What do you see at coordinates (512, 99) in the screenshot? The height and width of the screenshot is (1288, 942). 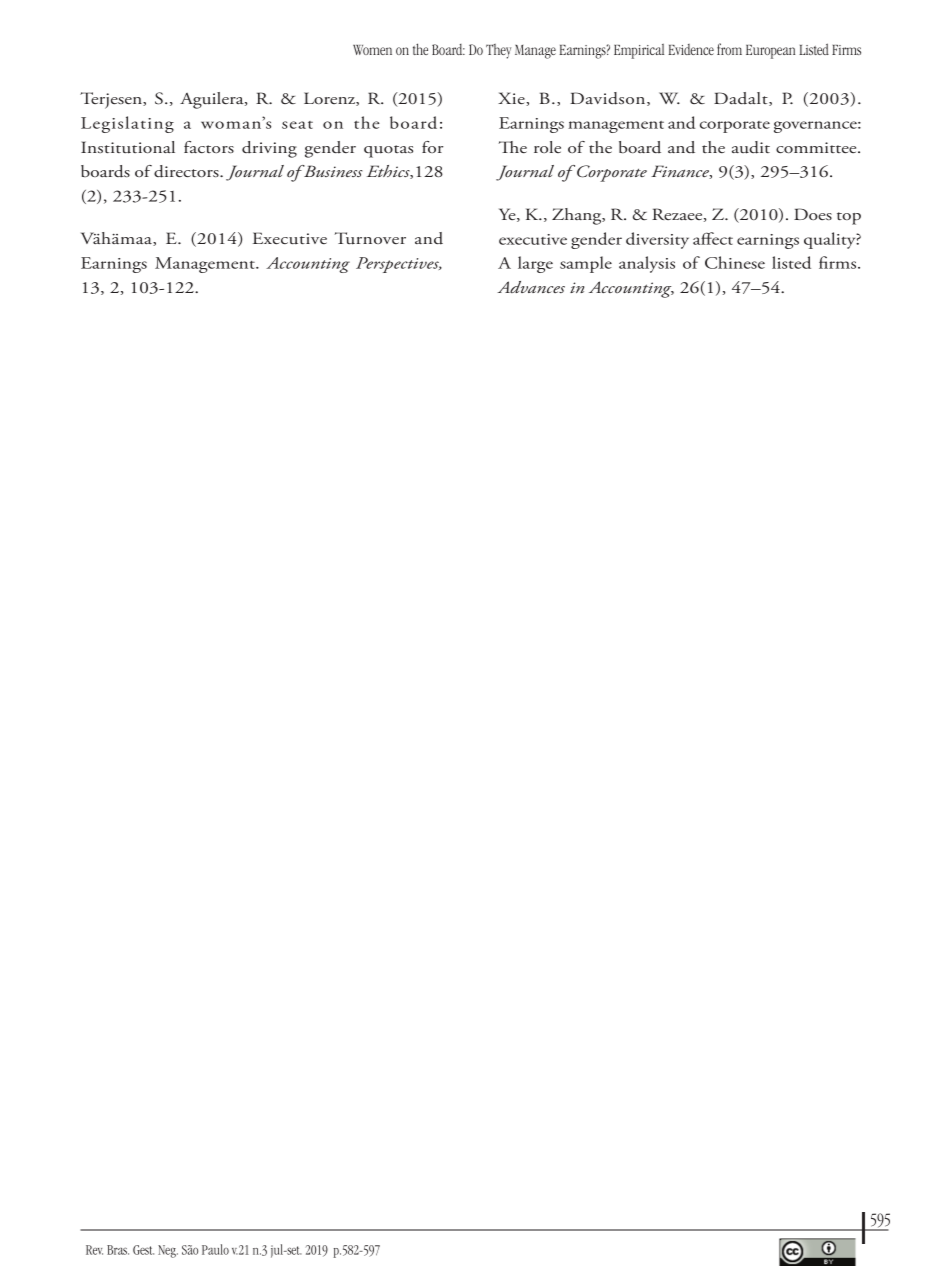 I see `Xie` at bounding box center [512, 99].
